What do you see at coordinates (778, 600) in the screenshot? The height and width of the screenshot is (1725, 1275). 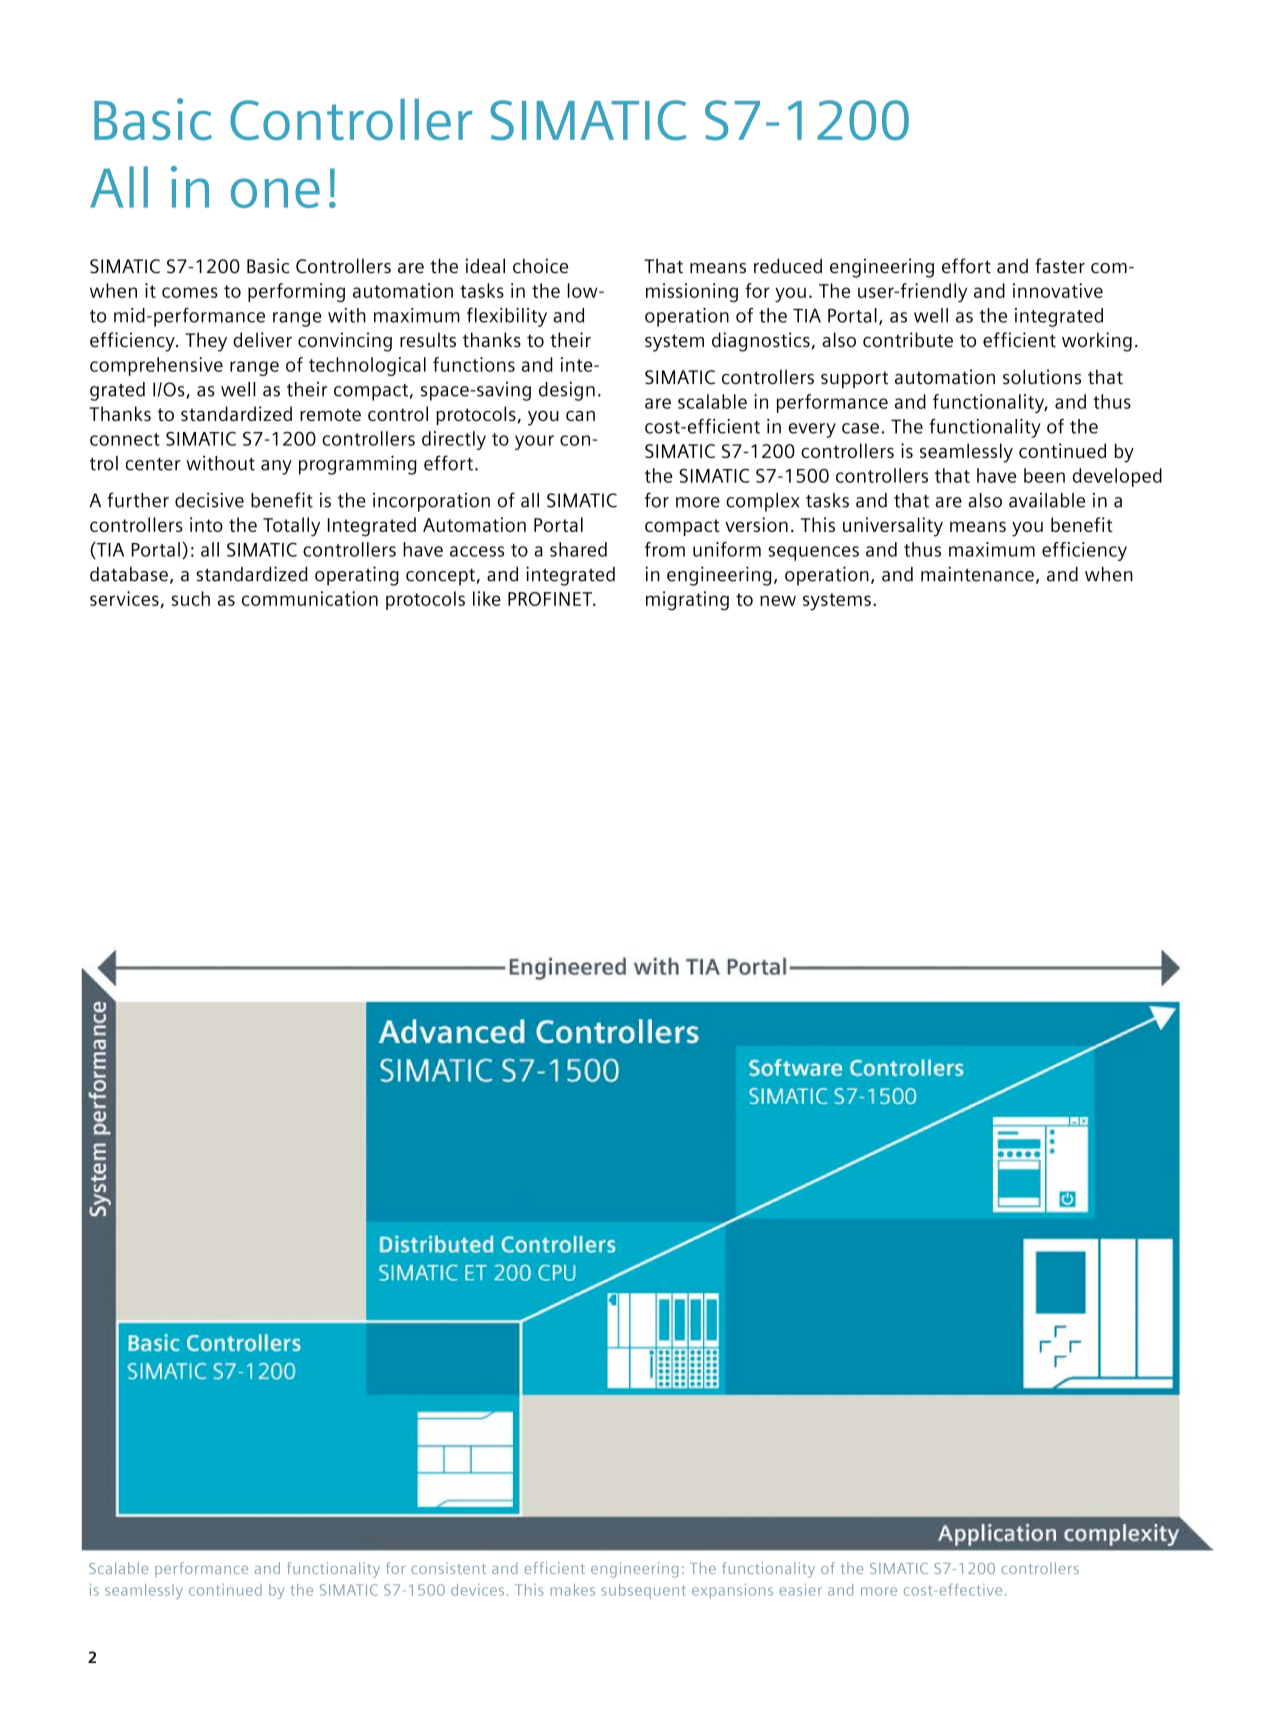 I see `new` at bounding box center [778, 600].
